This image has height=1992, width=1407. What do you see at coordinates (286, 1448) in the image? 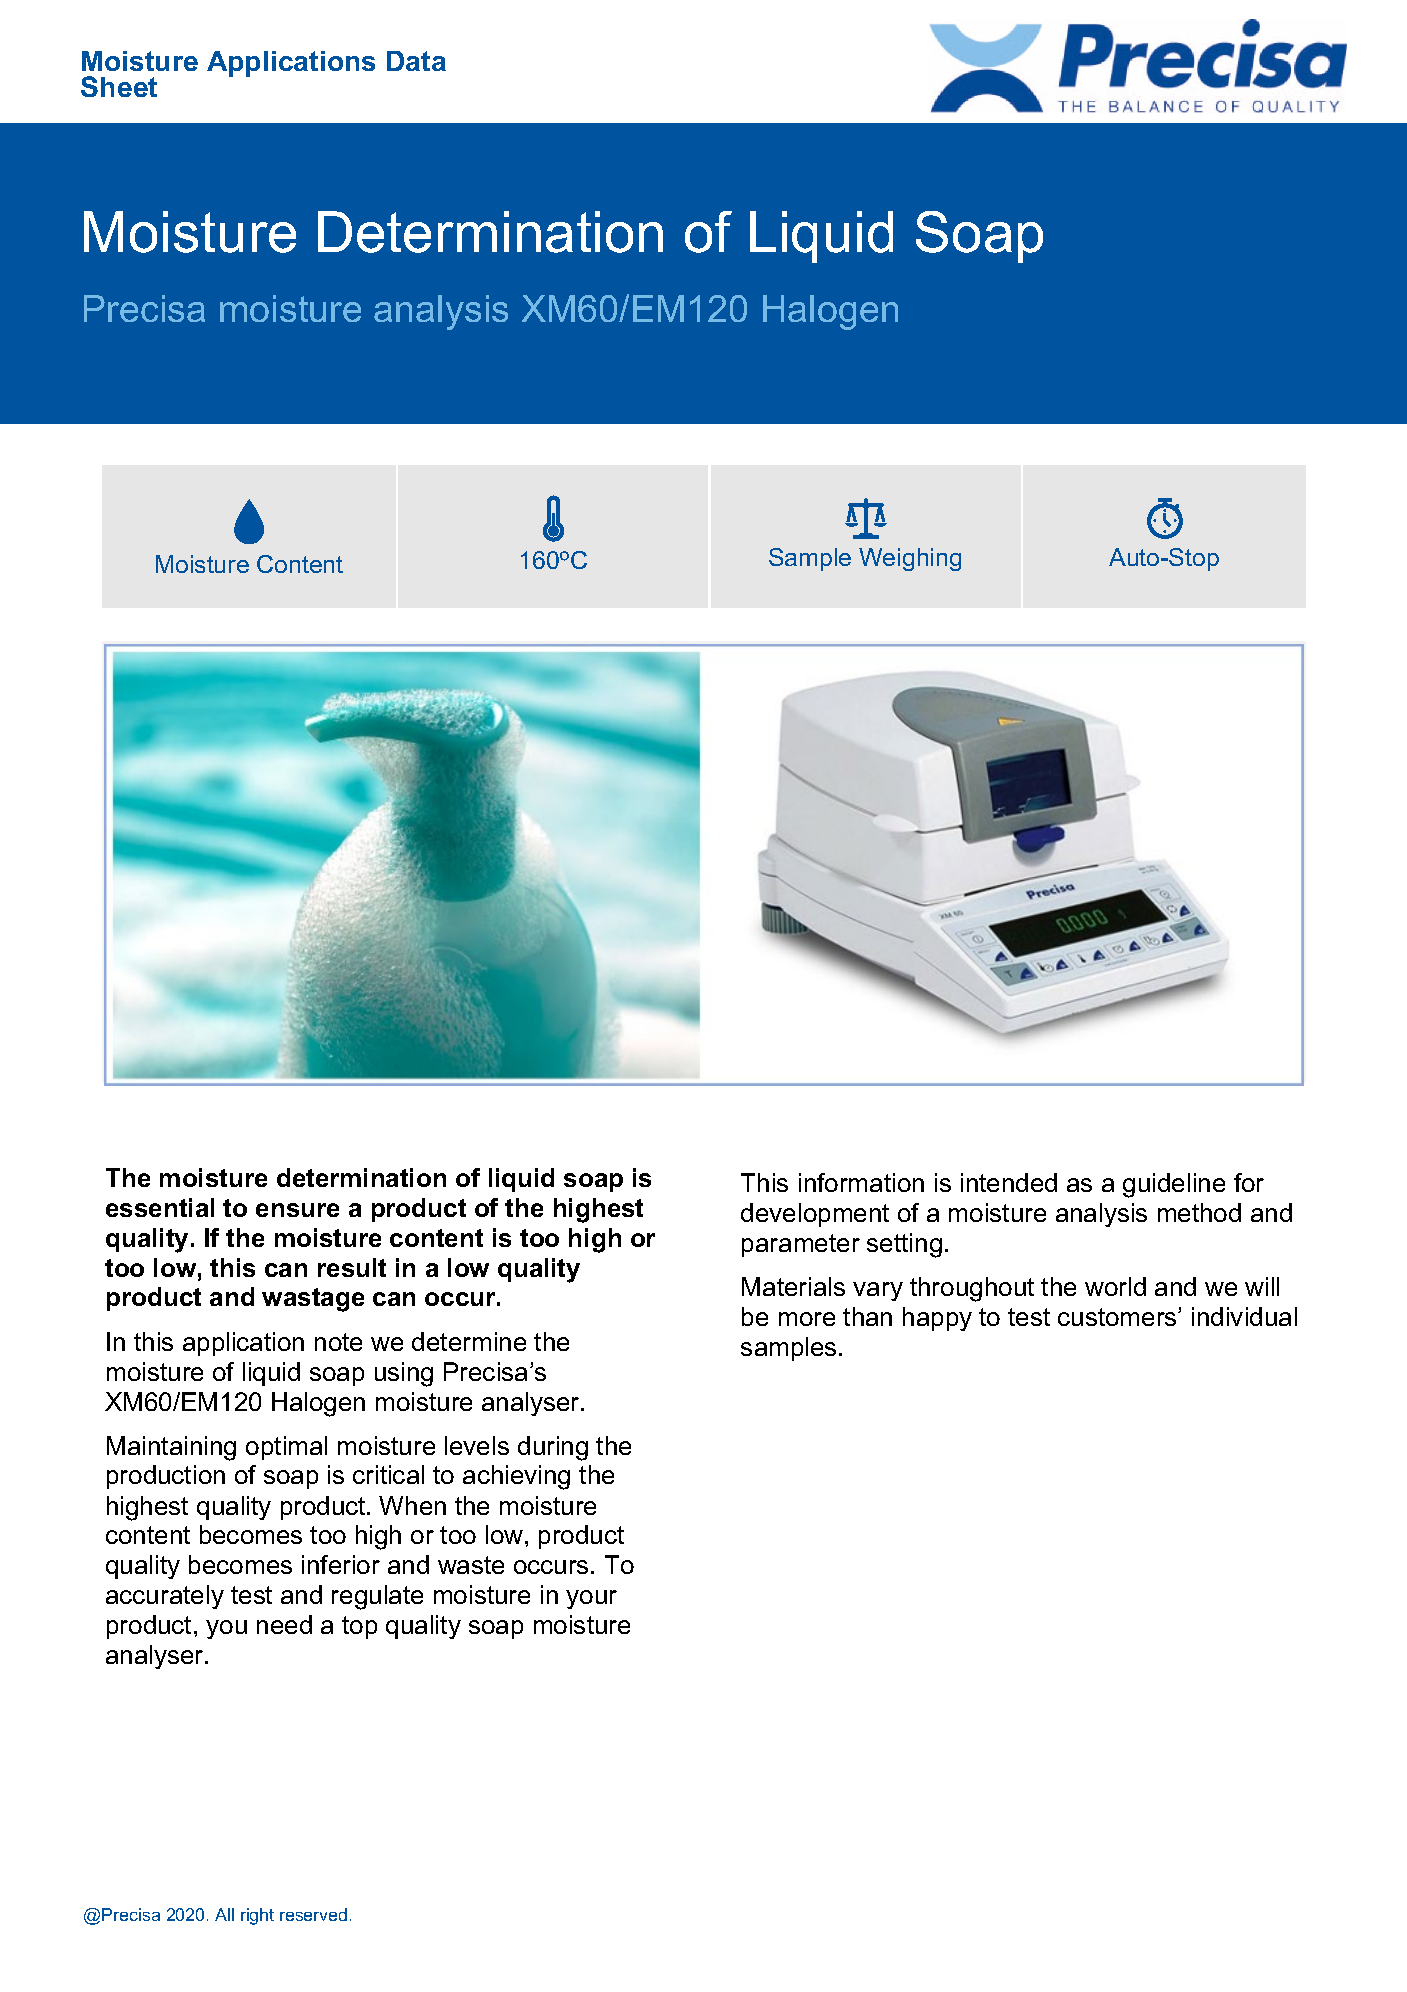
I see `optimal` at bounding box center [286, 1448].
